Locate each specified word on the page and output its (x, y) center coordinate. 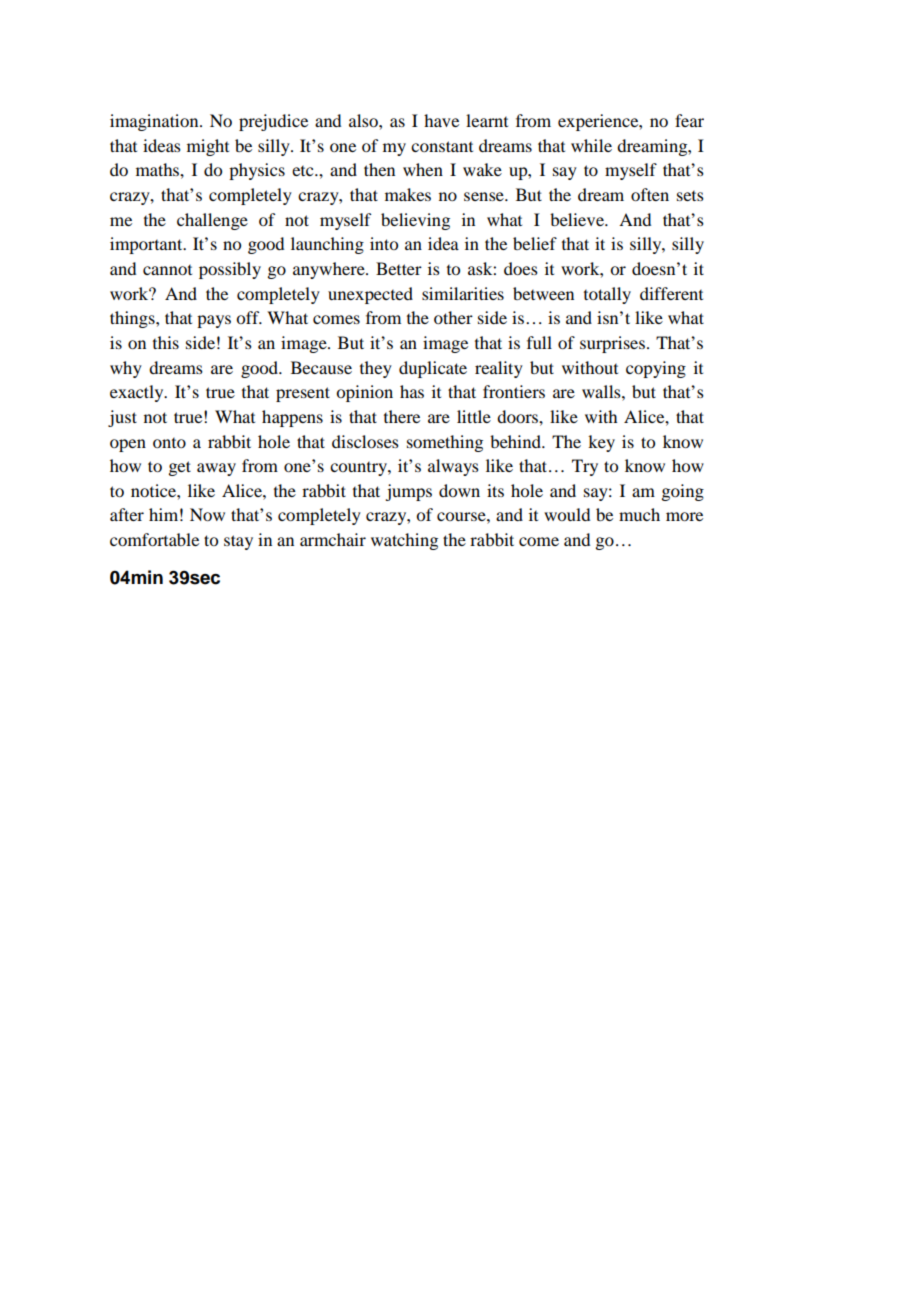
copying (656, 369)
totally (607, 295)
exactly (138, 393)
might (208, 147)
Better (399, 268)
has (412, 391)
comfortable (154, 539)
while (591, 145)
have (441, 120)
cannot (167, 270)
